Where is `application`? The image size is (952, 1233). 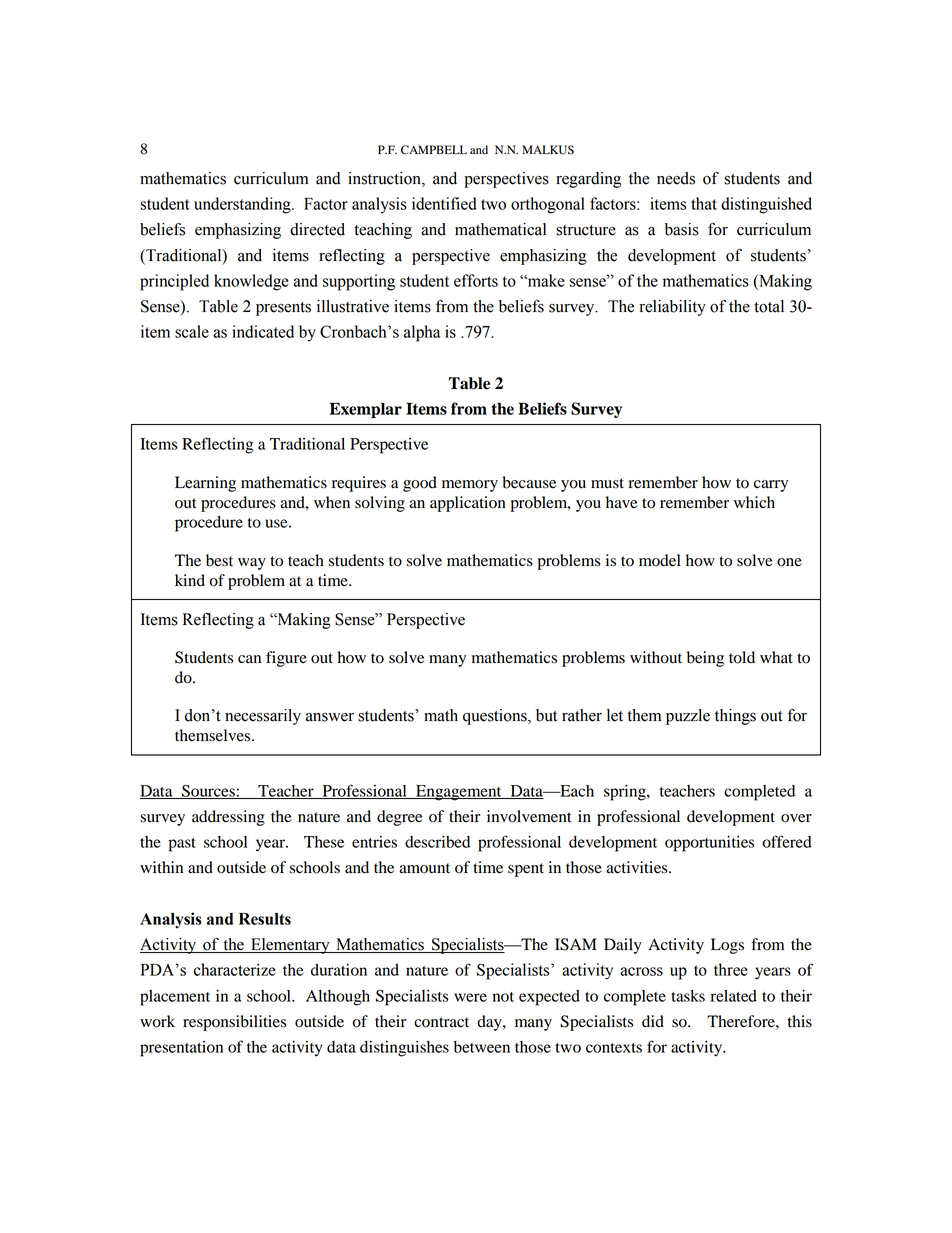
application is located at coordinates (468, 504).
